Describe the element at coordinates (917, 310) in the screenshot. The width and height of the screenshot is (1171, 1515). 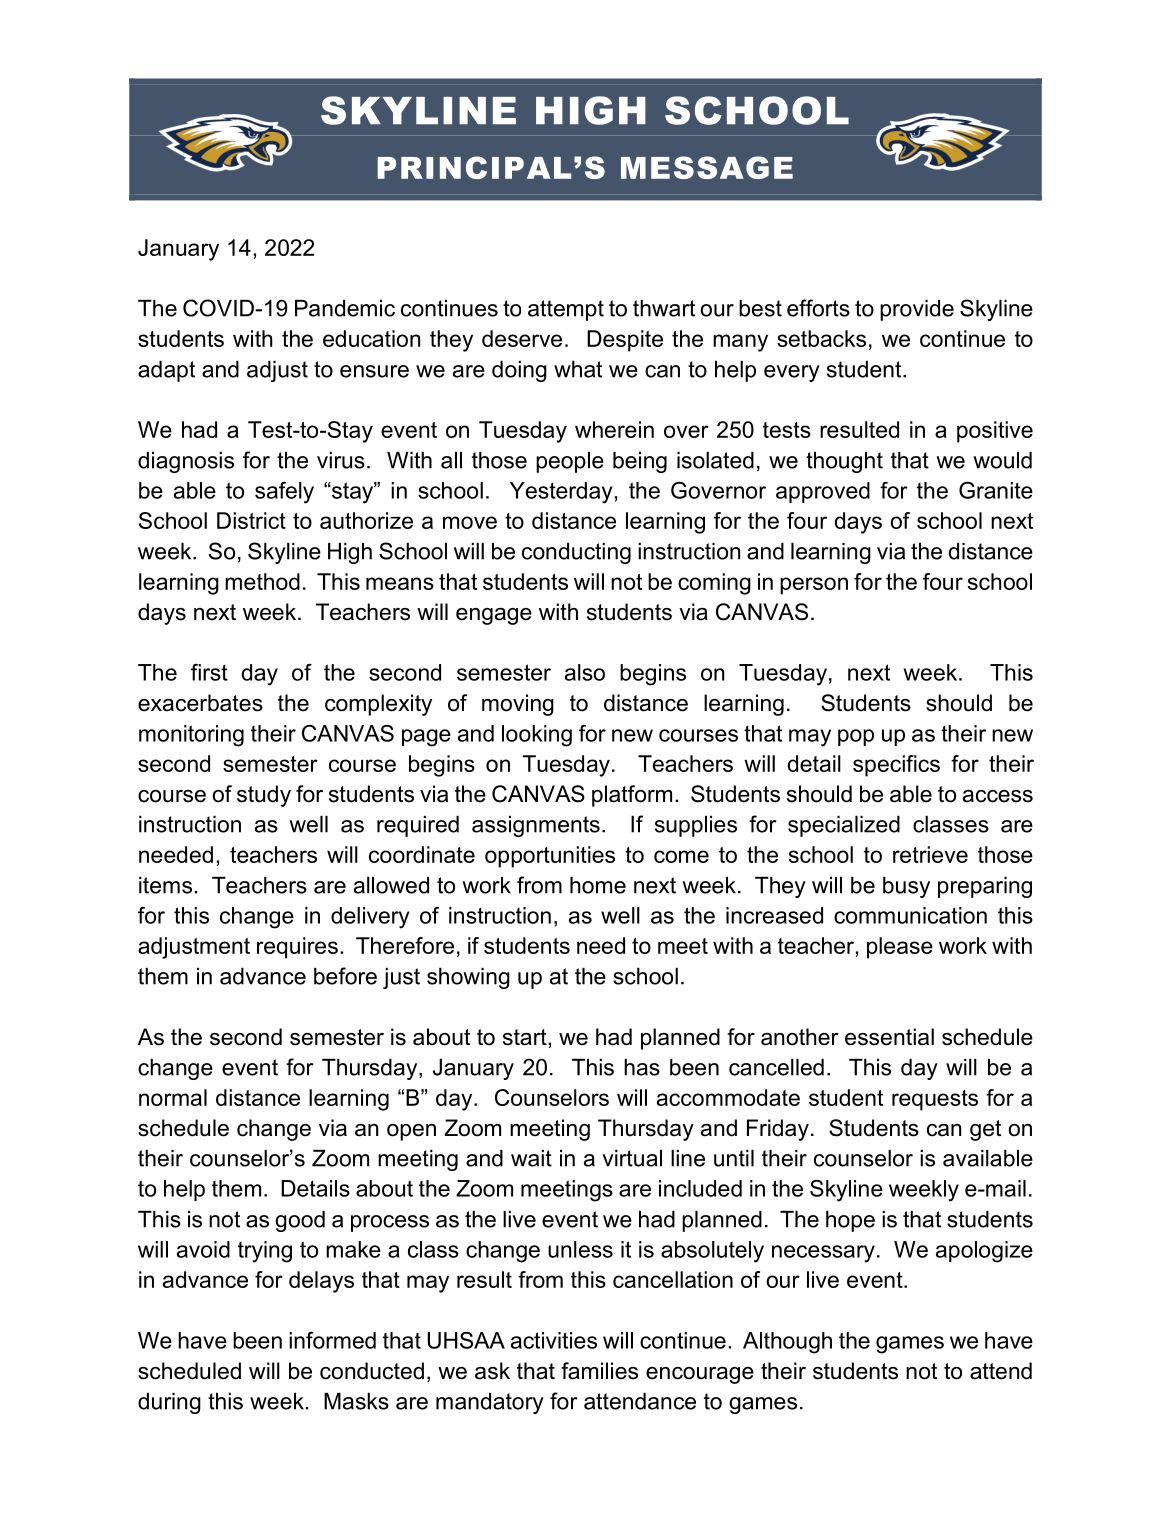
I see `provide` at that location.
